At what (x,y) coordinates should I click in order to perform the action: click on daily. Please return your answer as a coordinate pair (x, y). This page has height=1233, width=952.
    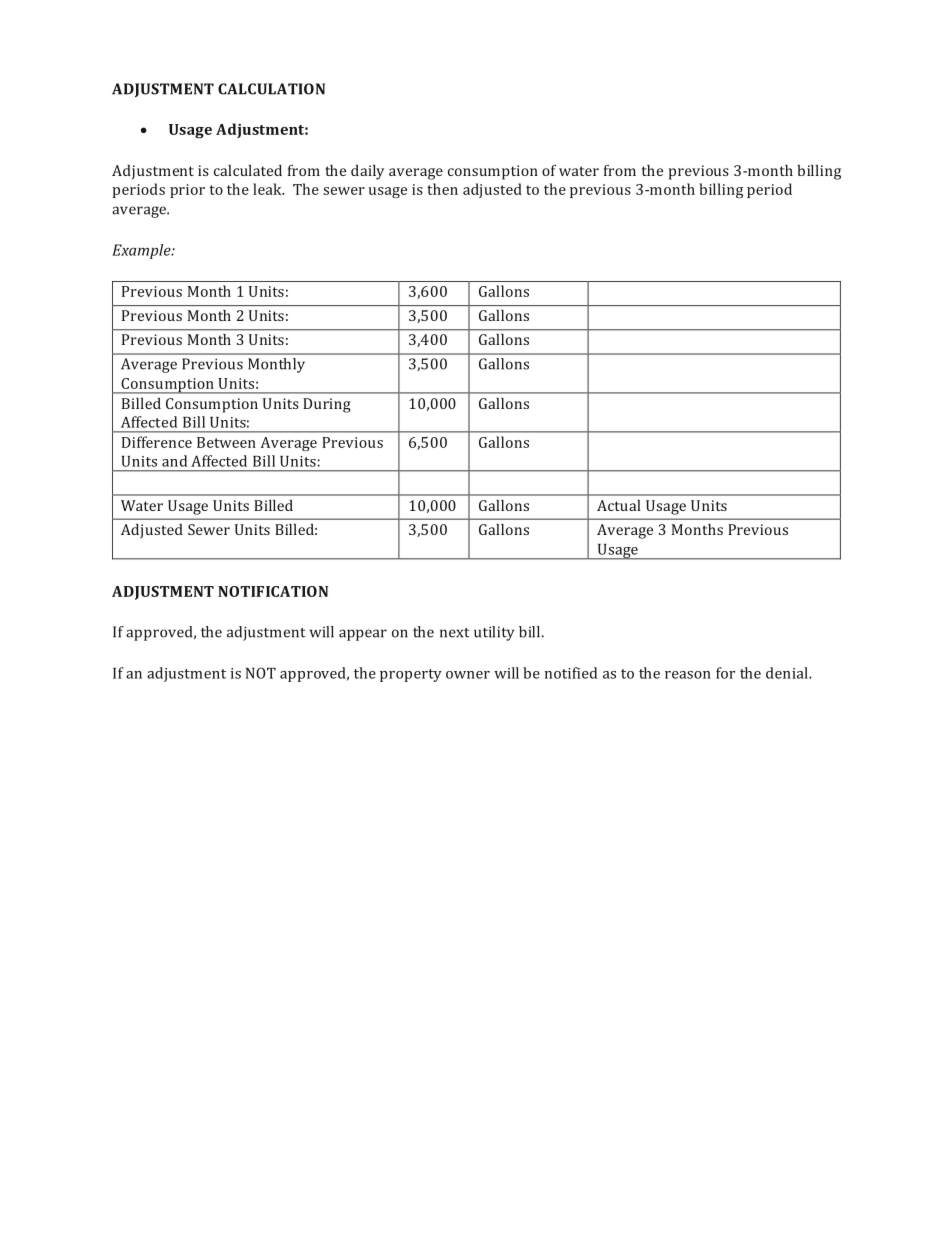
    Looking at the image, I should click on (367, 172).
